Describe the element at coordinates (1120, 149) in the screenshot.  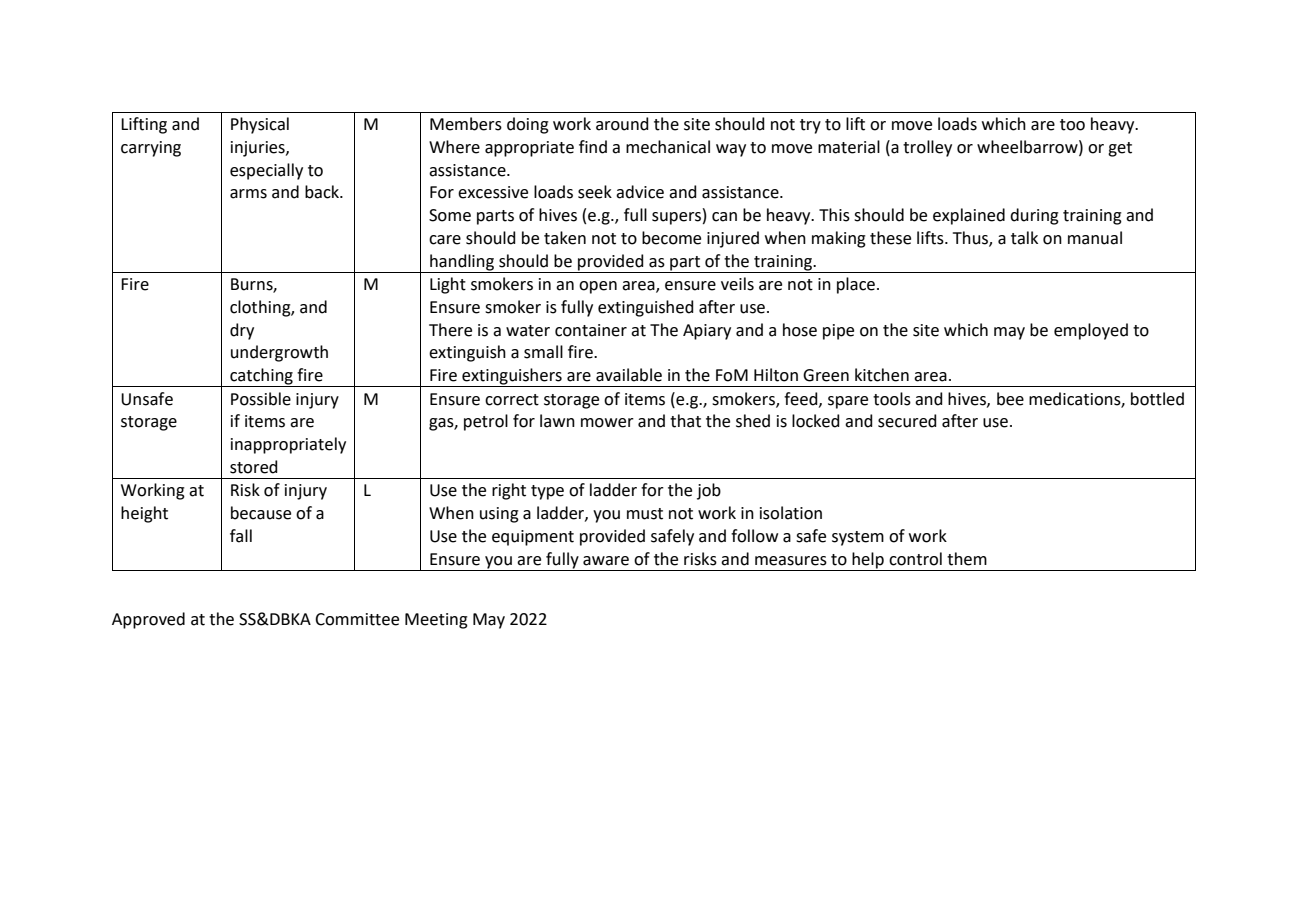
I see `get` at that location.
